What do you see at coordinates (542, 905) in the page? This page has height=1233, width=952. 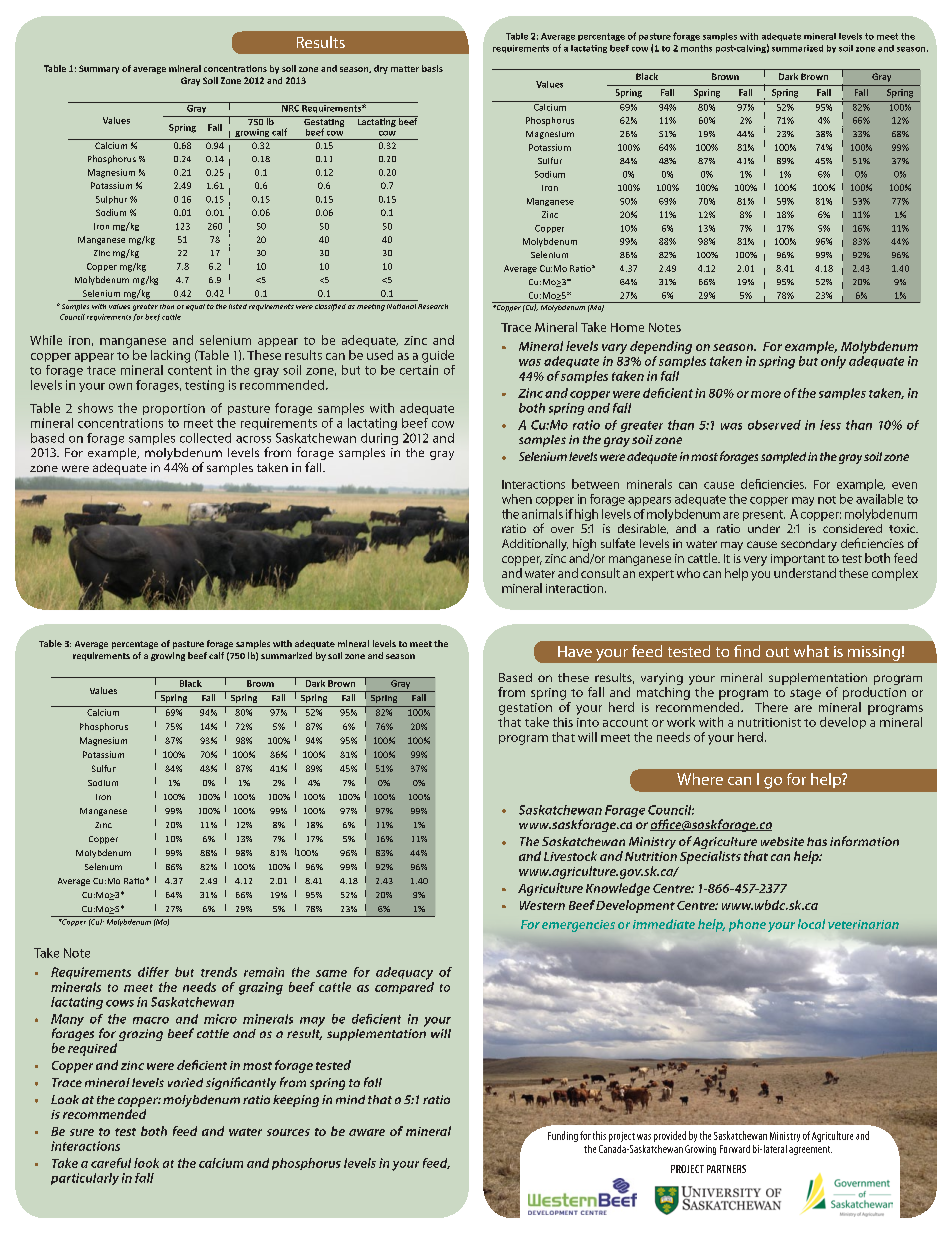 I see `Western` at bounding box center [542, 905].
